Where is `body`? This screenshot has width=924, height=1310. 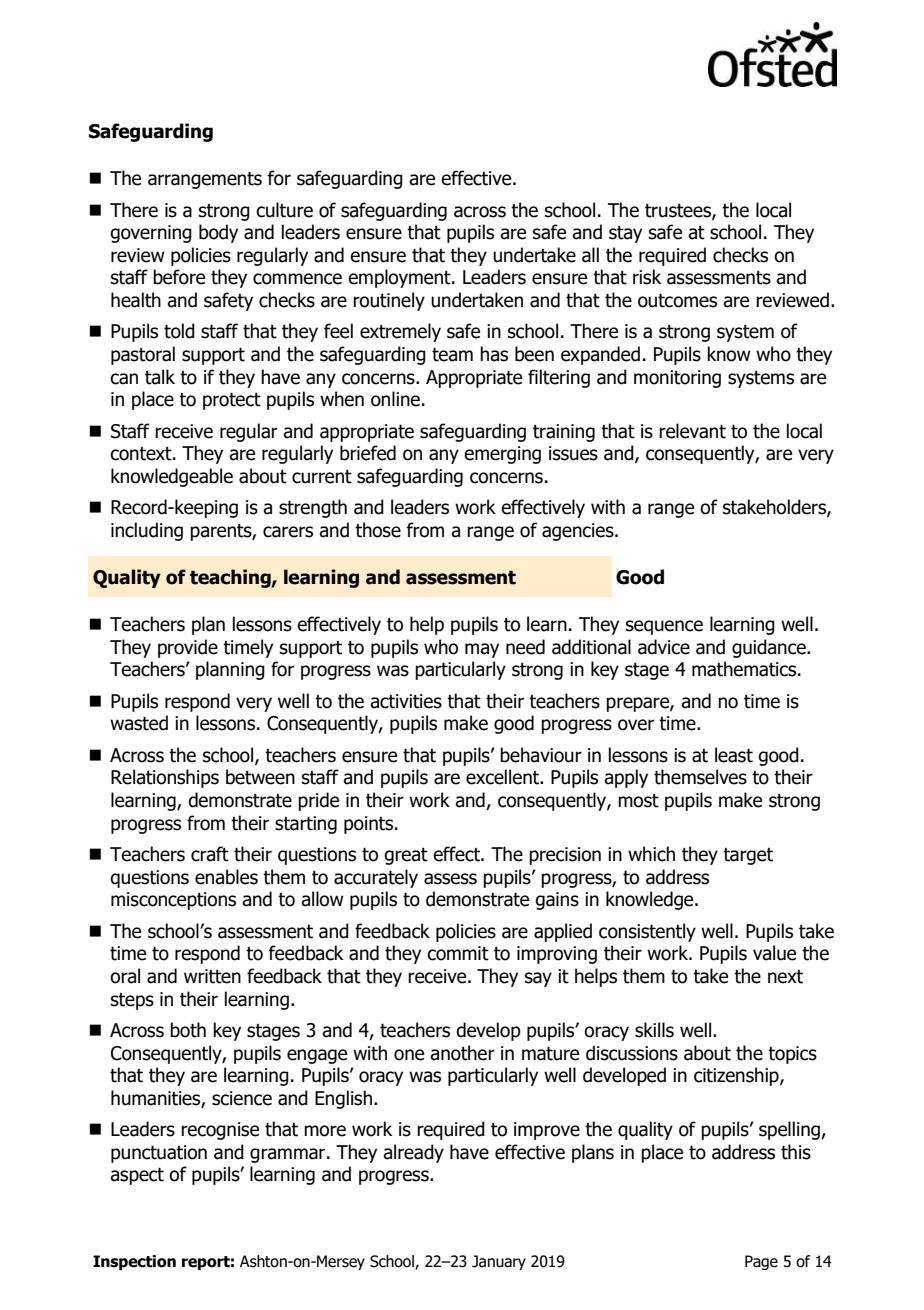
body is located at coordinates (218, 233).
